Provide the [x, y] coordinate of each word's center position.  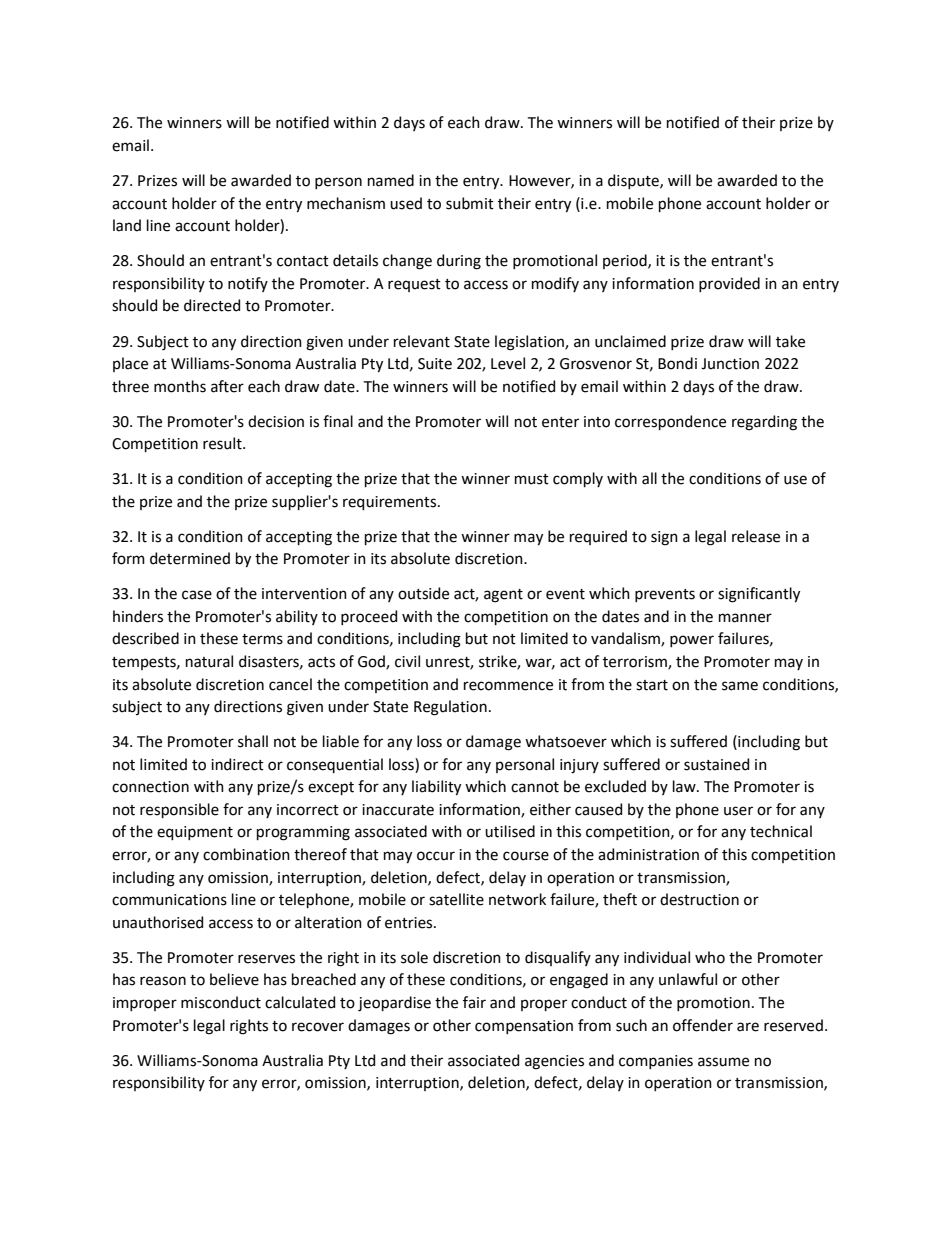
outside [423, 593]
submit [470, 203]
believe [234, 979]
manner [745, 618]
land [127, 225]
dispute [634, 181]
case [197, 595]
